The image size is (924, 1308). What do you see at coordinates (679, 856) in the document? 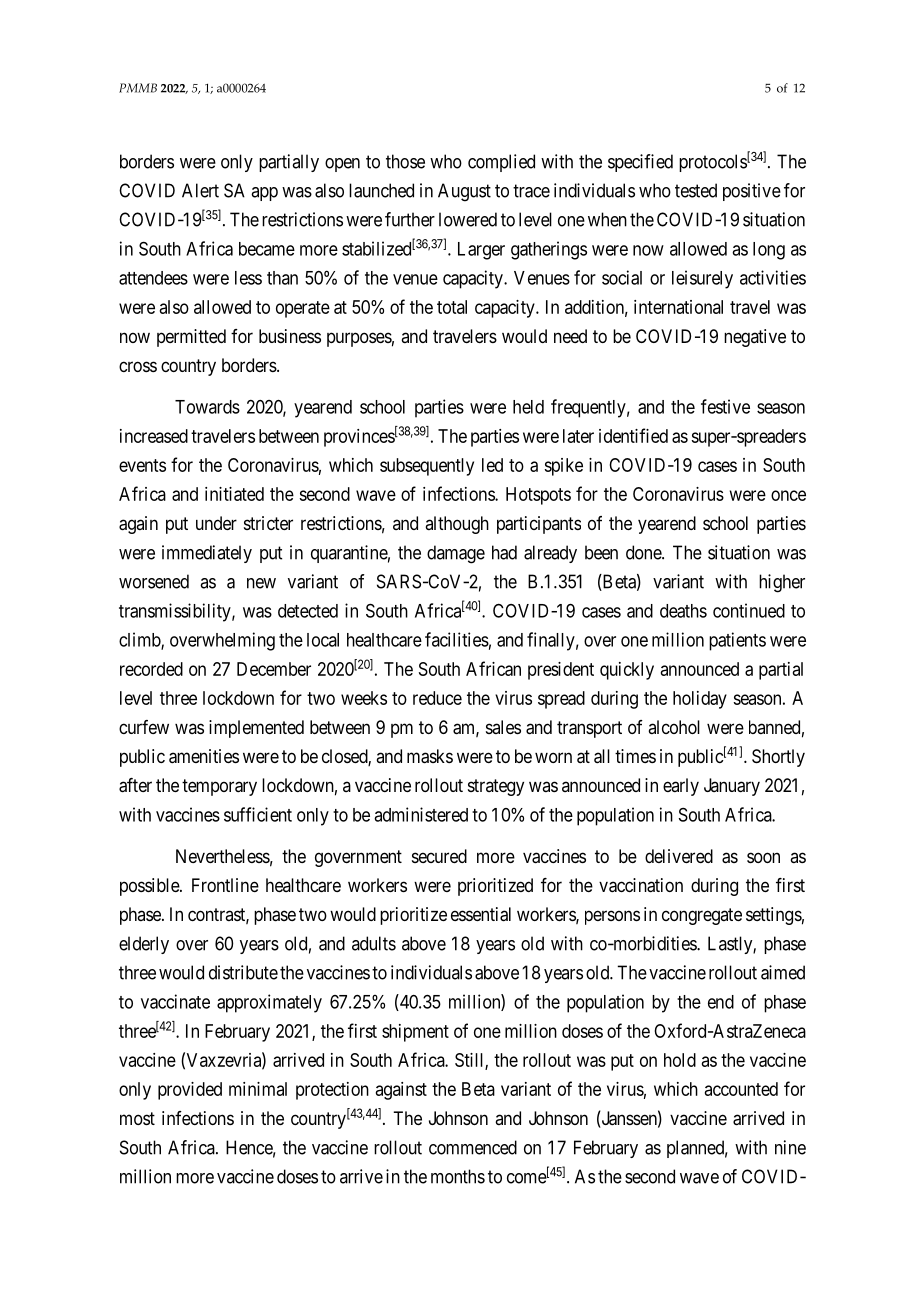
I see `delivered` at bounding box center [679, 856].
